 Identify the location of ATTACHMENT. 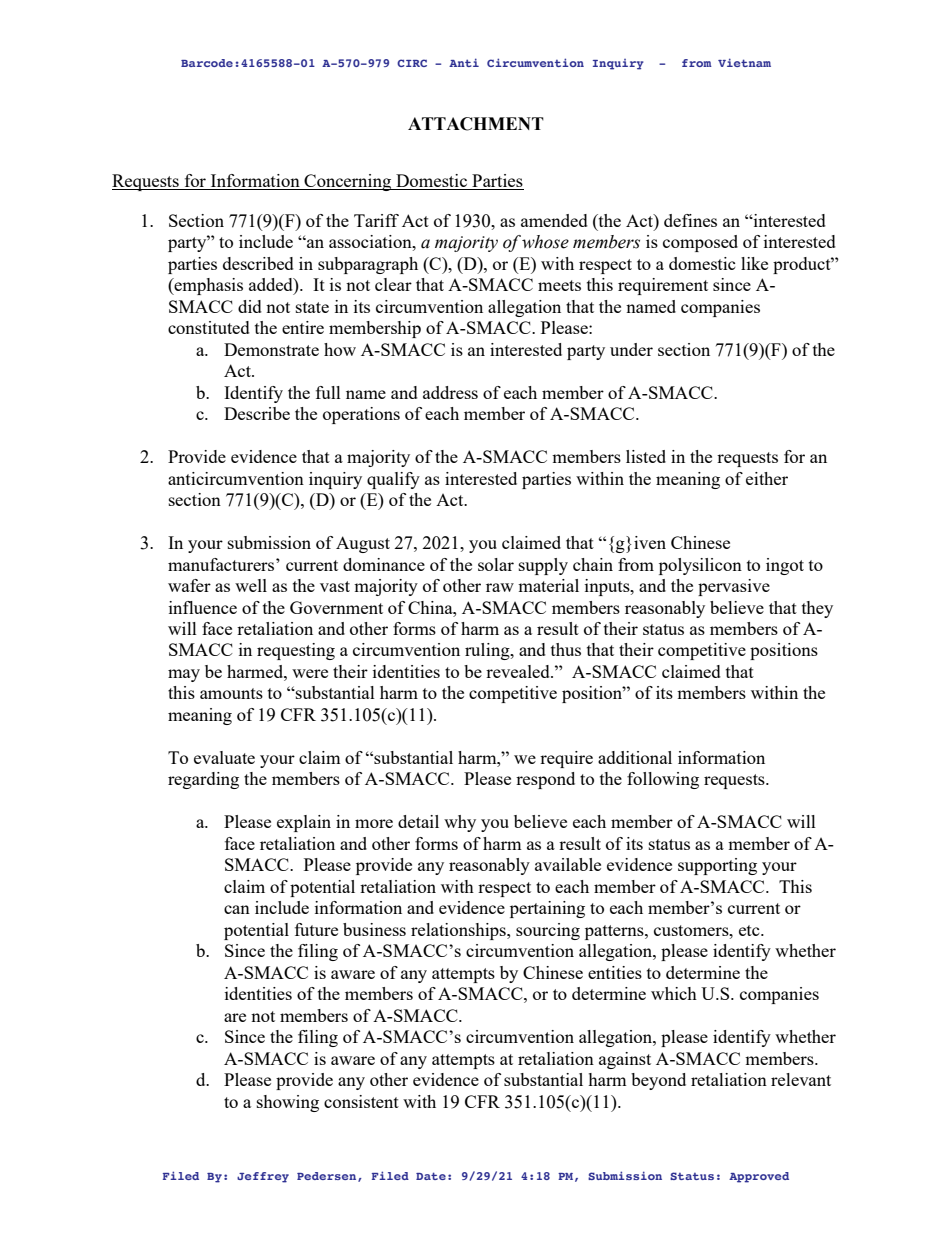
(476, 124).
